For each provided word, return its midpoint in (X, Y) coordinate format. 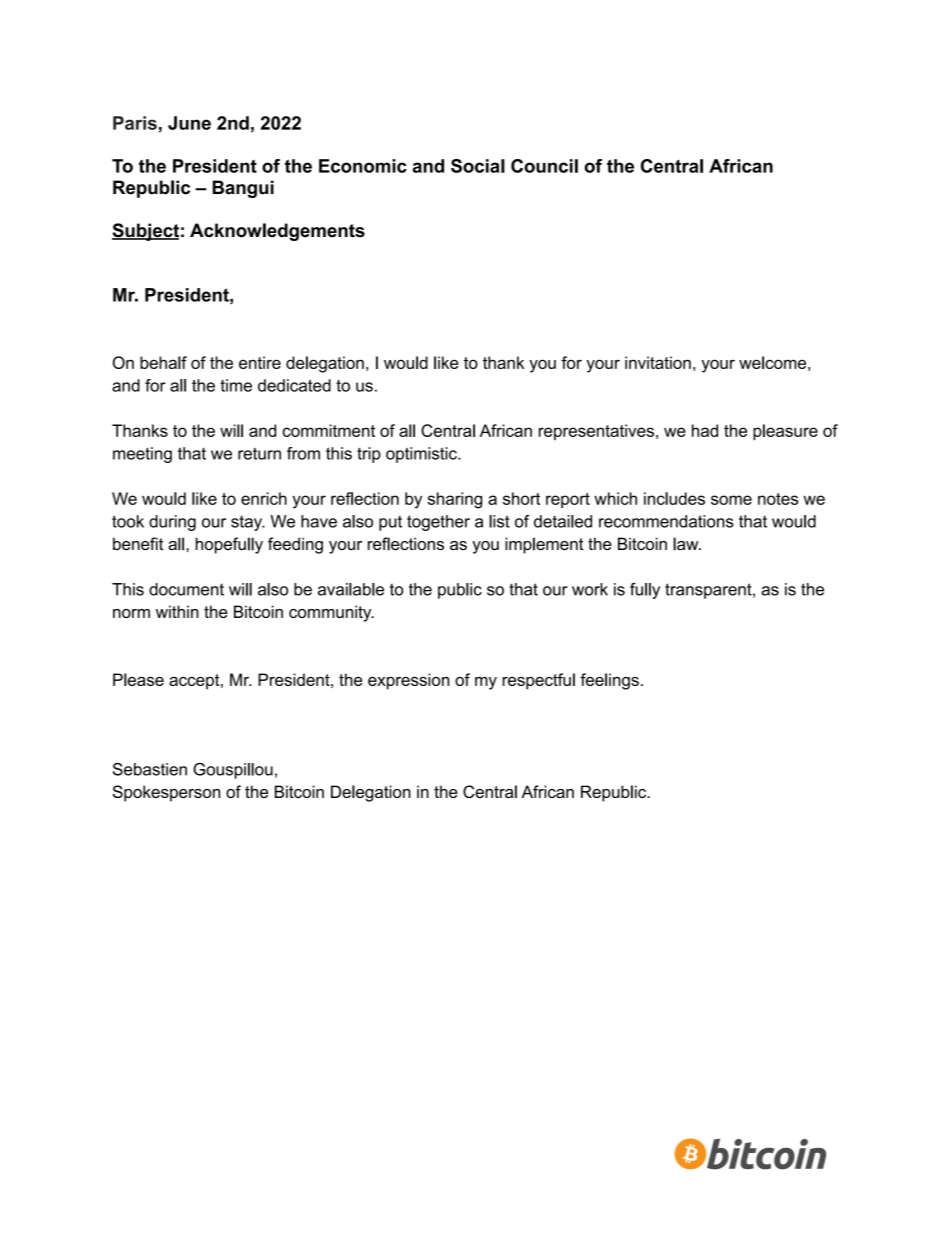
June (189, 123)
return (259, 453)
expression (408, 681)
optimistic (422, 455)
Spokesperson (166, 793)
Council (544, 166)
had (705, 430)
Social (478, 166)
